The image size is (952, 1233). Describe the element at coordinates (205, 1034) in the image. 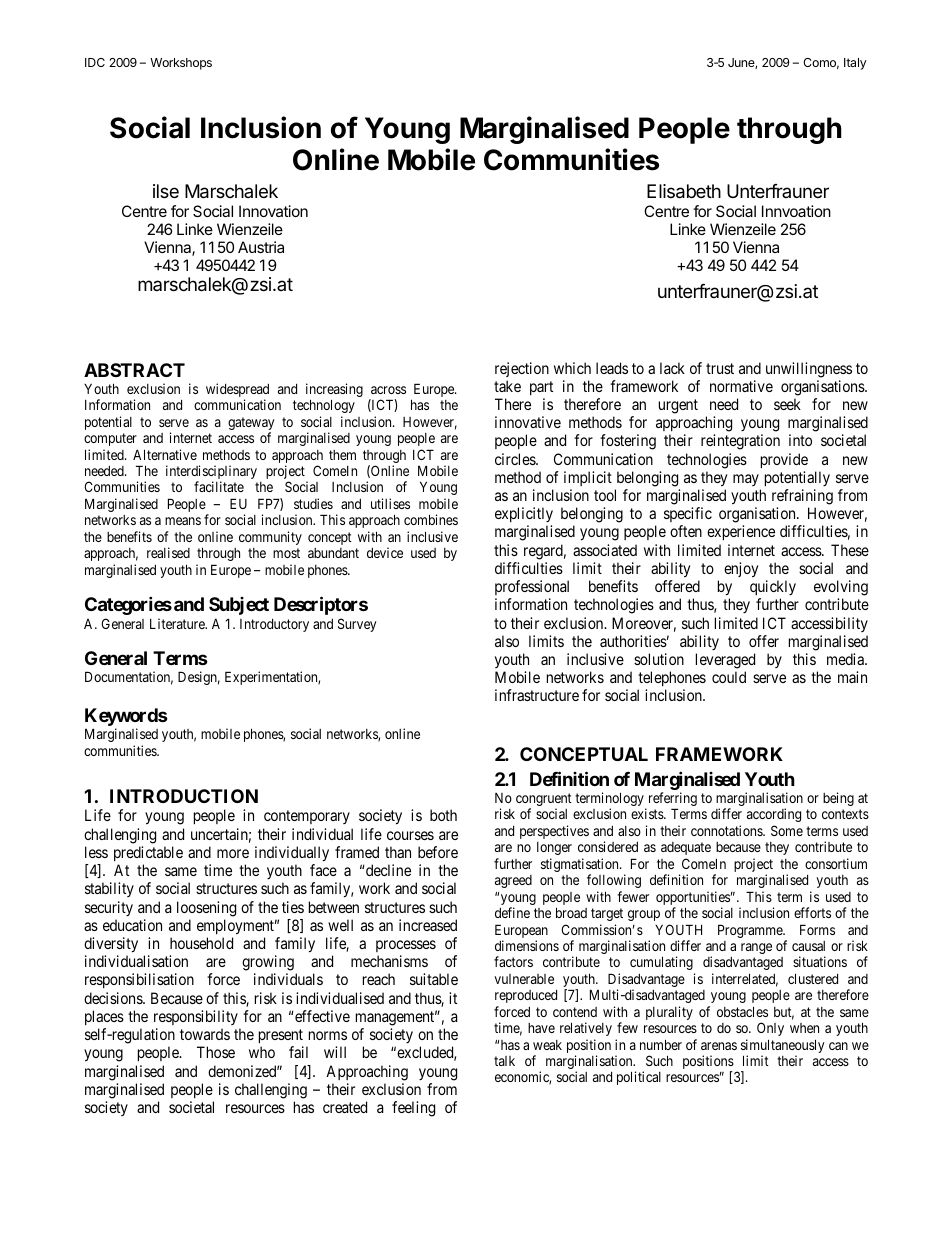

I see `towards` at that location.
